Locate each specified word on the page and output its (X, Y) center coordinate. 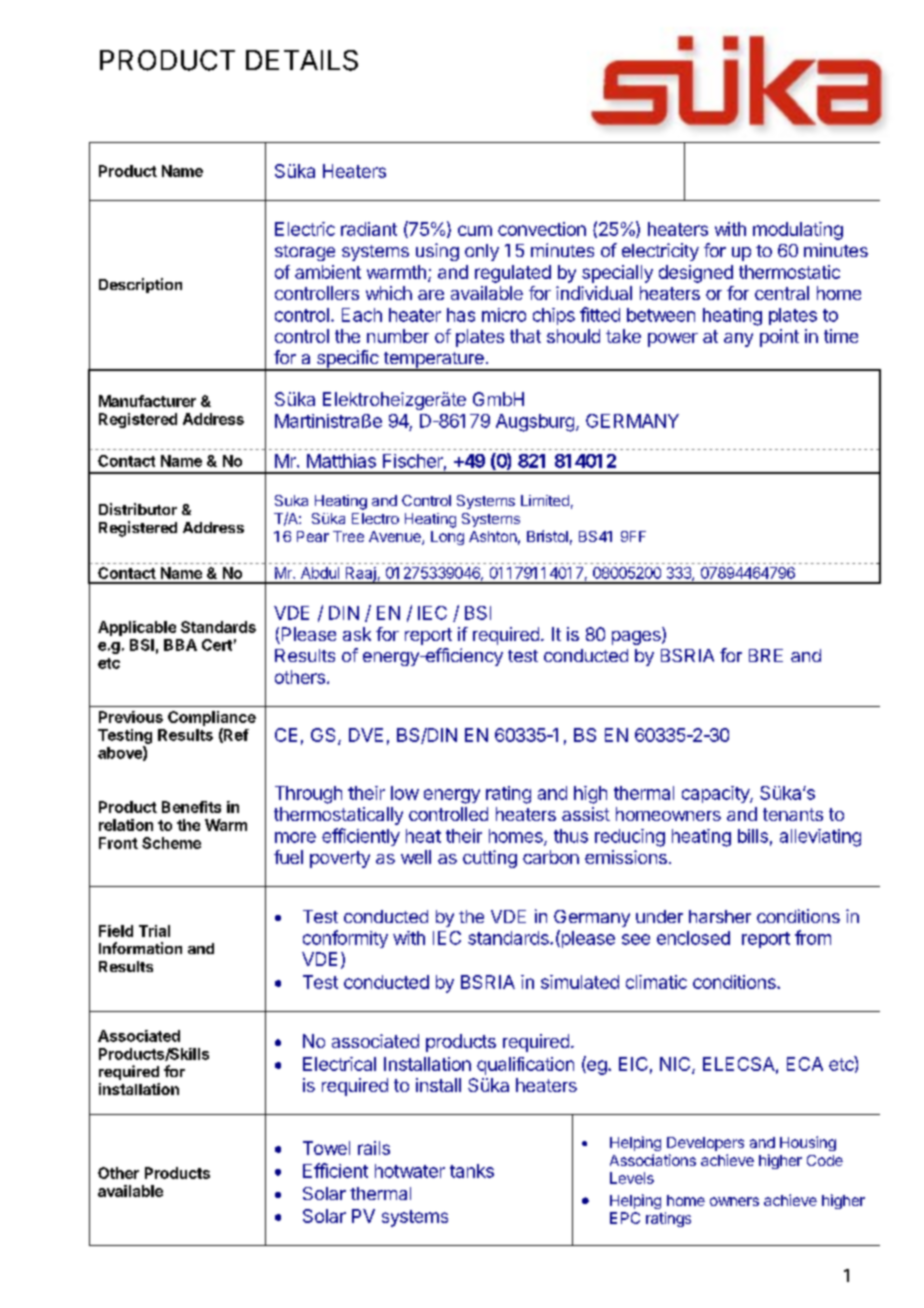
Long (447, 538)
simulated (580, 982)
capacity (716, 794)
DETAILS (302, 60)
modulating (798, 231)
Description (140, 285)
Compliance (212, 718)
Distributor (138, 509)
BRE (766, 655)
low (405, 793)
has (461, 315)
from (813, 937)
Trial (154, 931)
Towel (326, 1148)
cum (475, 230)
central (782, 293)
